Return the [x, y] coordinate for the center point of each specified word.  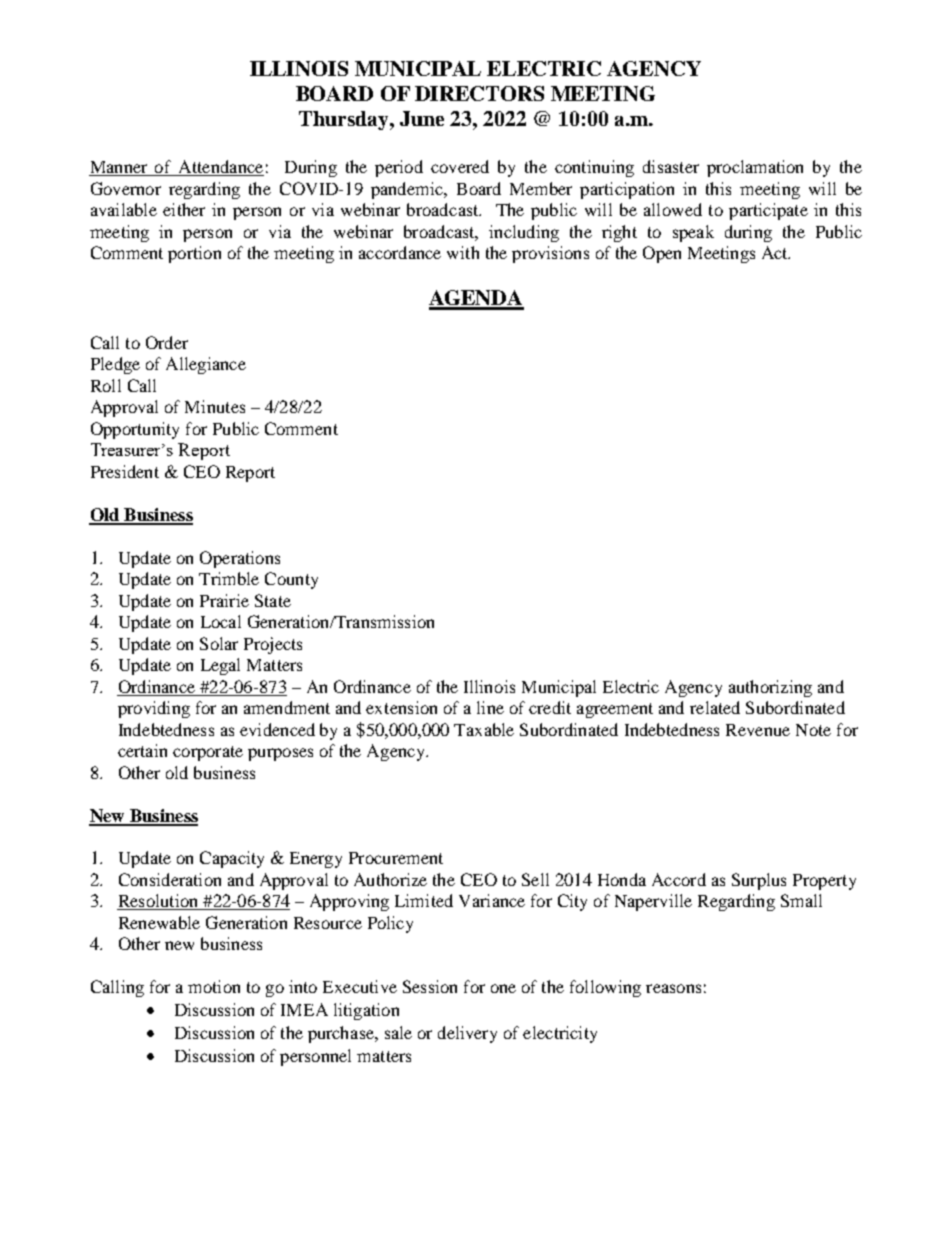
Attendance [220, 168]
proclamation [755, 168]
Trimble [229, 578]
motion [214, 986]
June [422, 118]
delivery [467, 1034]
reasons [673, 988]
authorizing [770, 688]
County [291, 580]
